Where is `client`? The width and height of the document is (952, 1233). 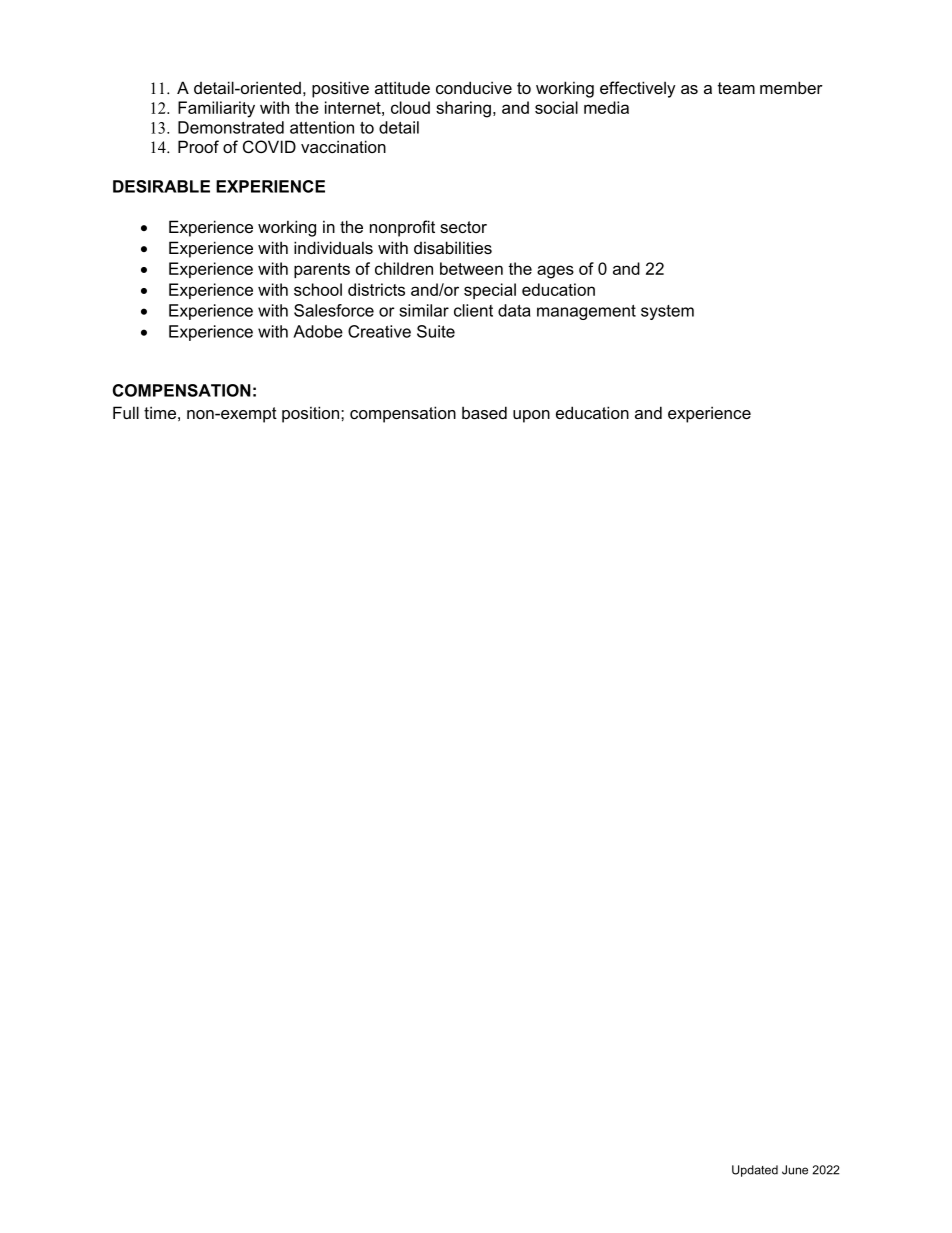 client is located at coordinates (473, 310).
